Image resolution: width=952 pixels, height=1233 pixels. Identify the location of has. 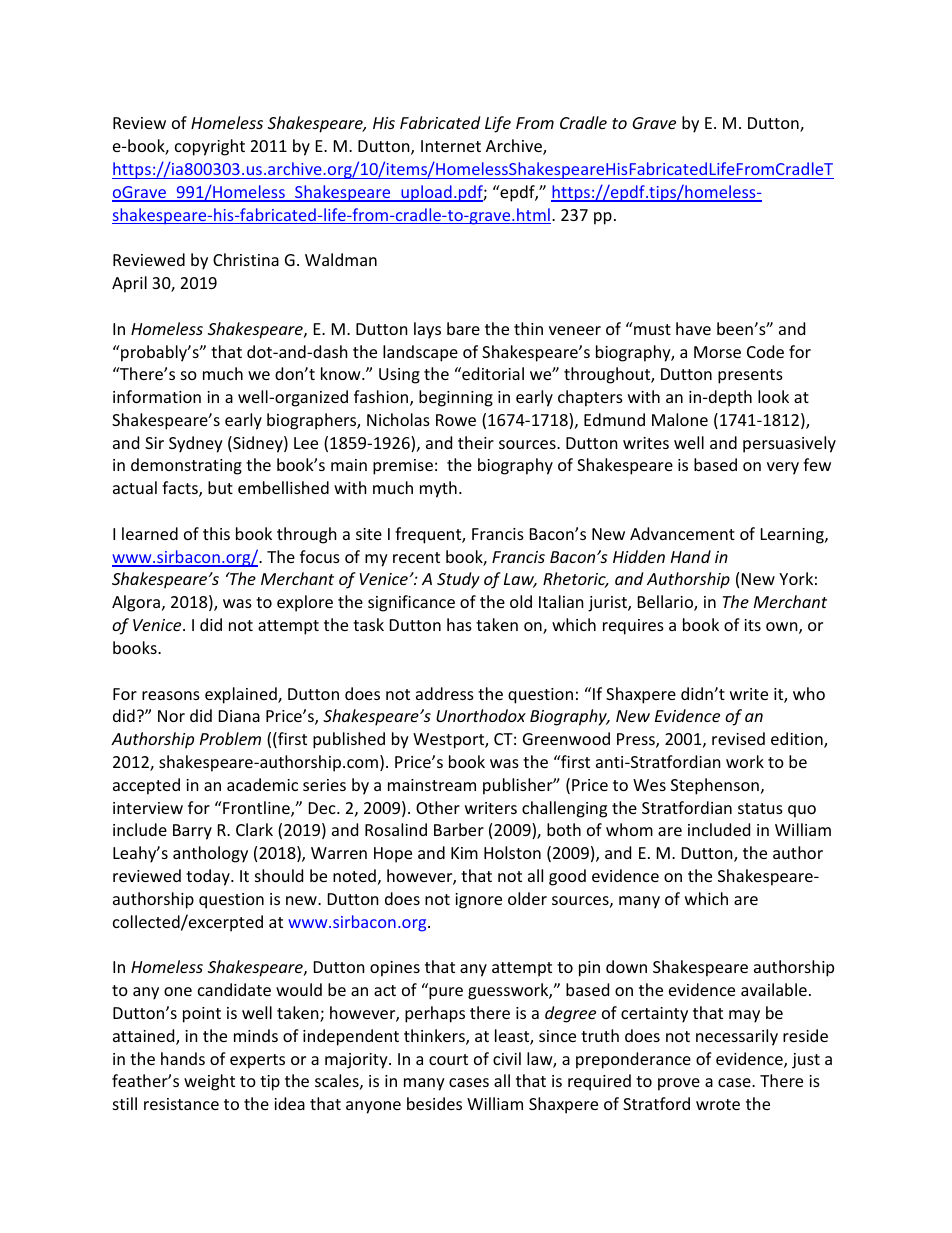
(459, 624).
